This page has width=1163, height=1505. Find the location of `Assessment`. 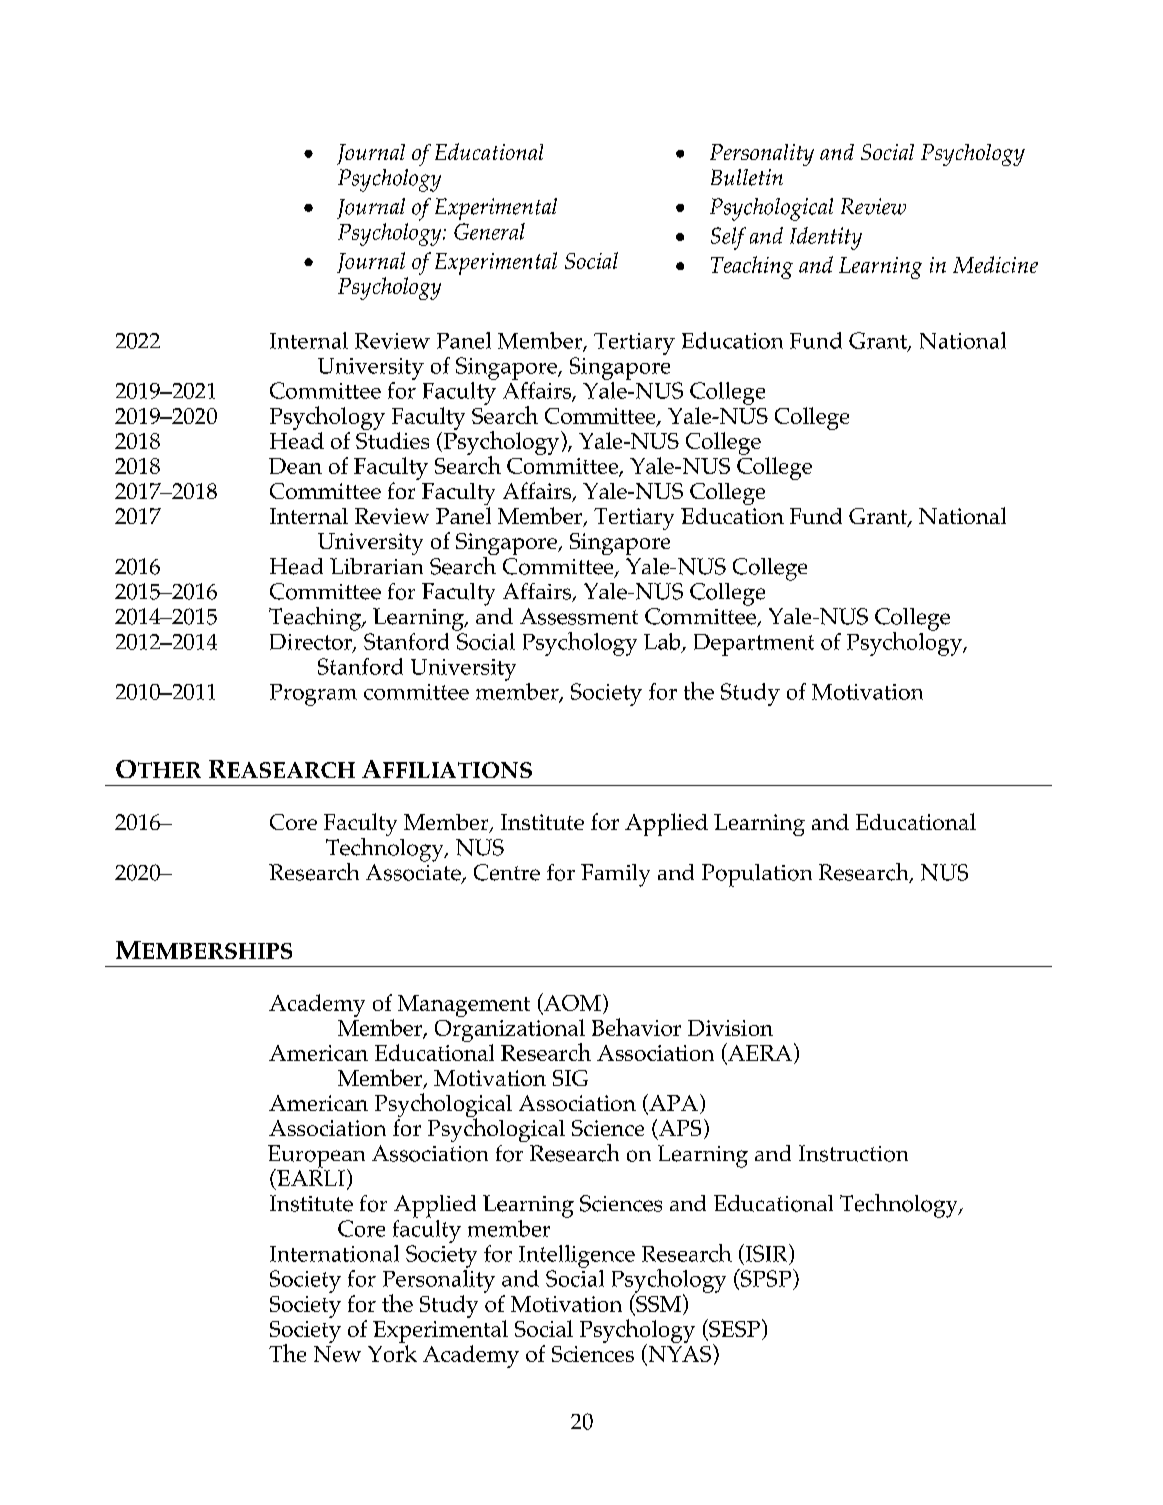

Assessment is located at coordinates (579, 616).
